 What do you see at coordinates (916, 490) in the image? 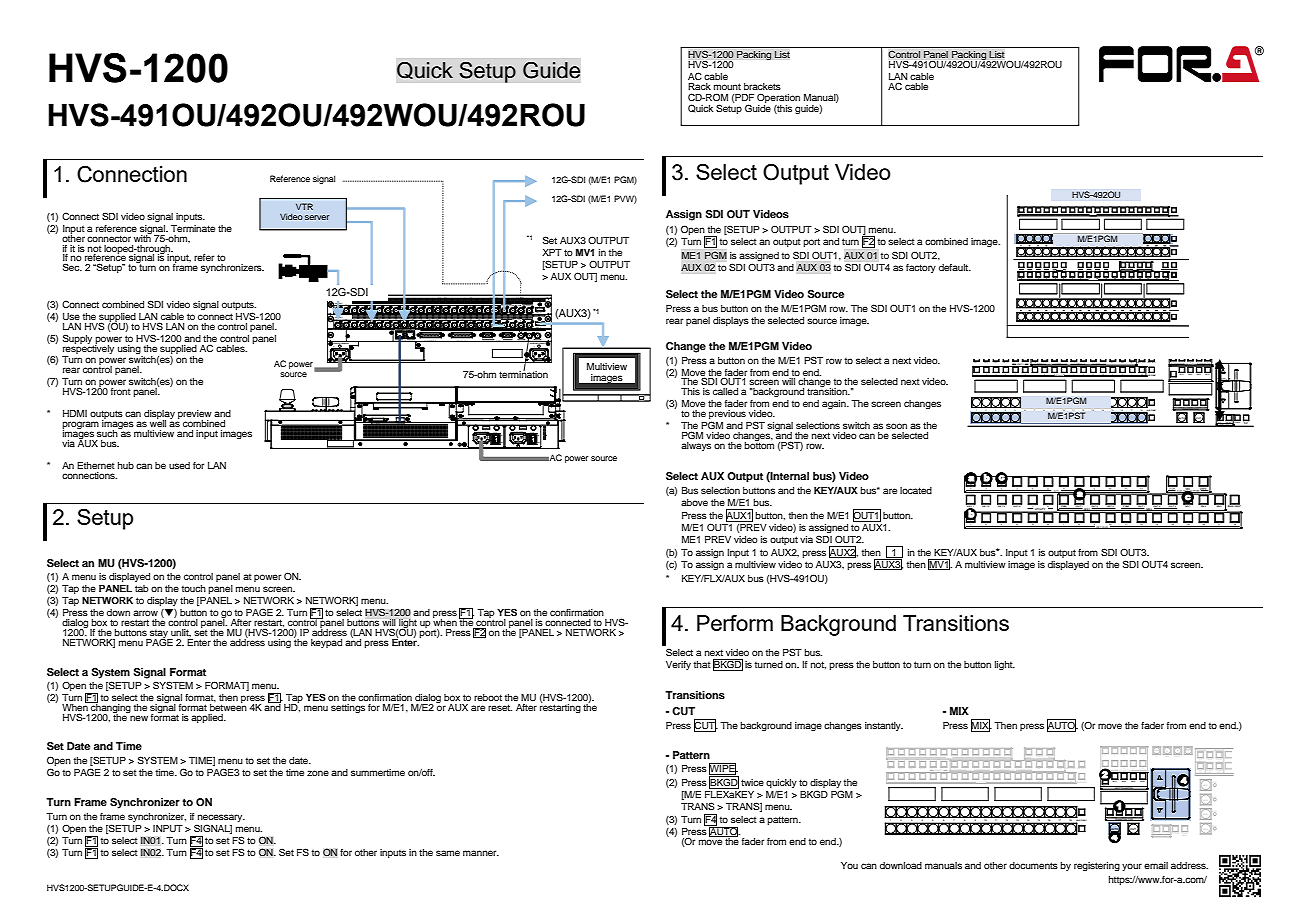
I see `located` at bounding box center [916, 490].
